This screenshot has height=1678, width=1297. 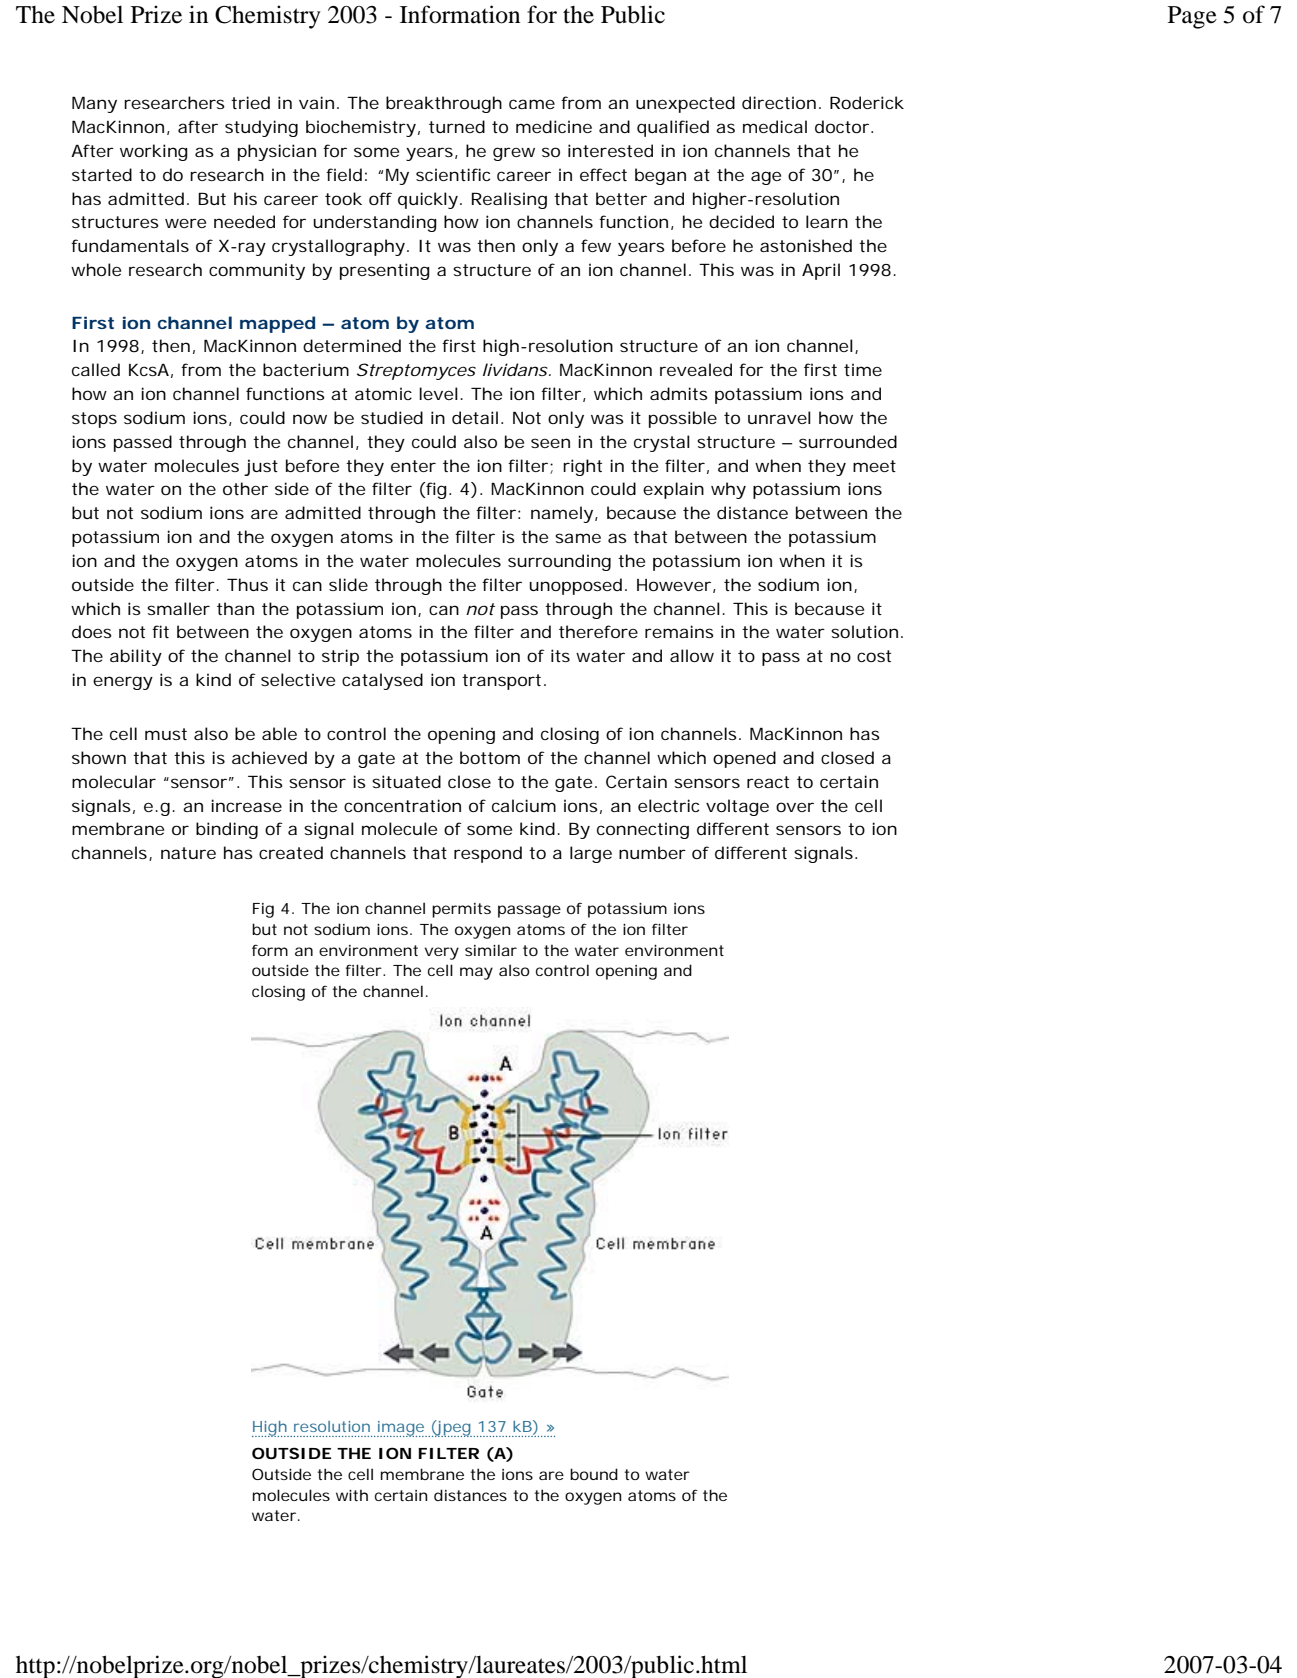 What do you see at coordinates (250, 102) in the screenshot?
I see `tried` at bounding box center [250, 102].
